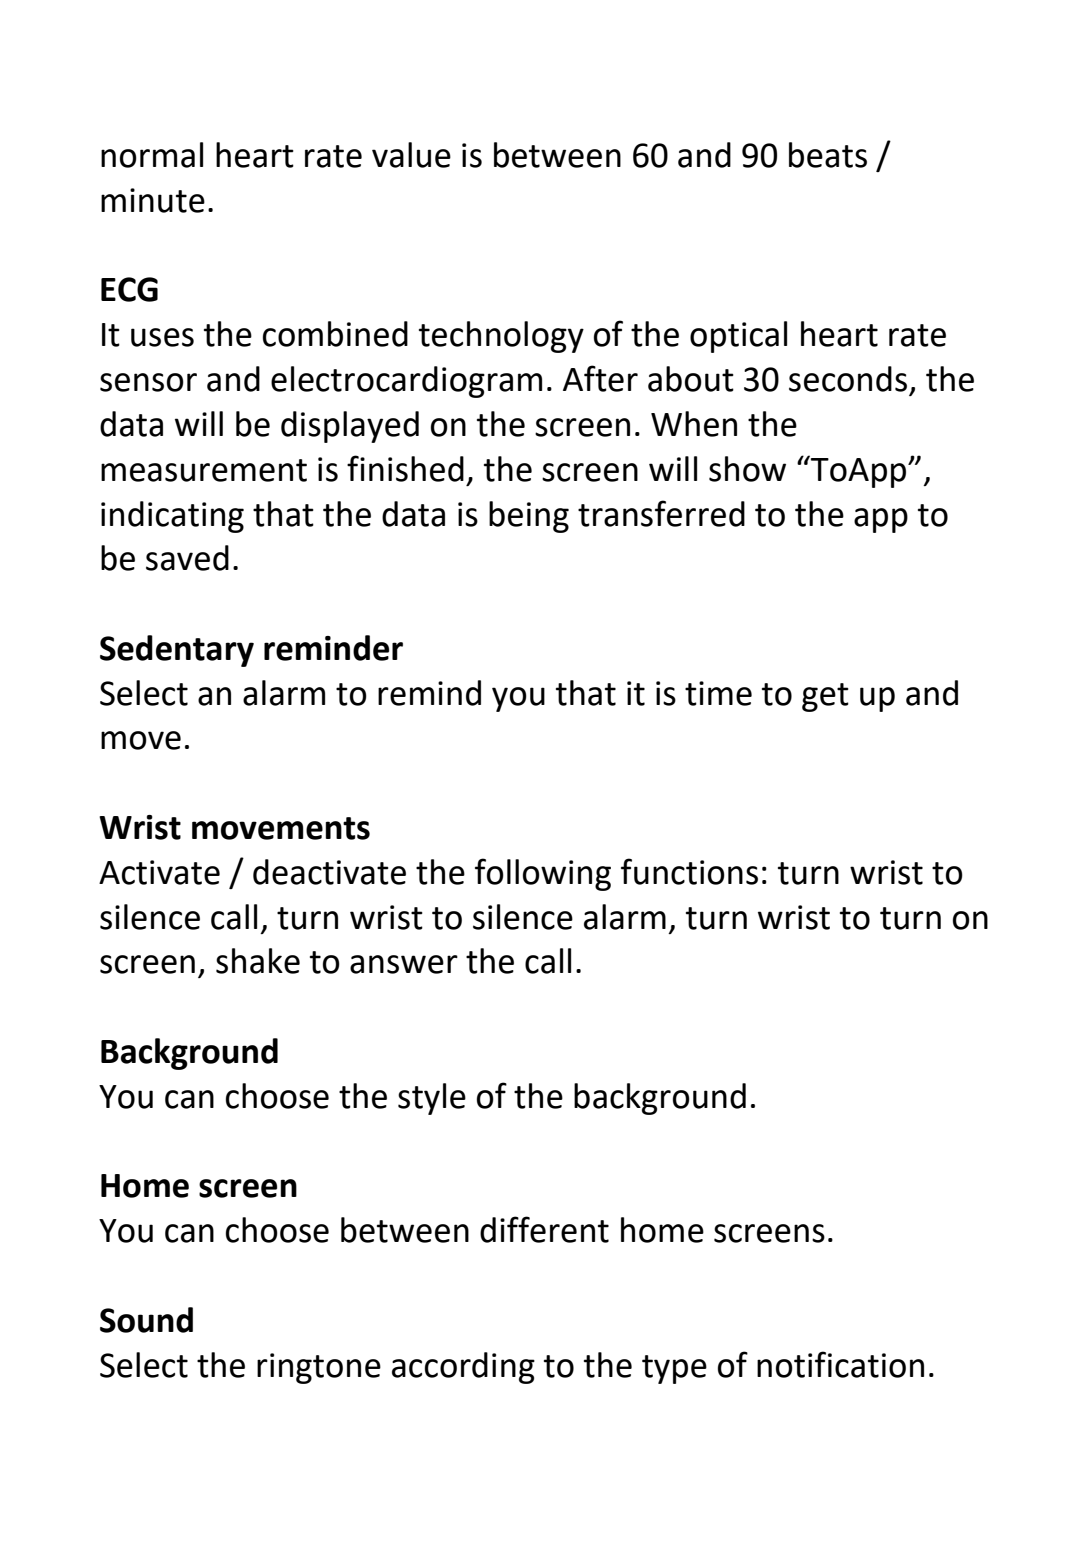 Image resolution: width=1092 pixels, height=1545 pixels. I want to click on Sedentary, so click(177, 651).
